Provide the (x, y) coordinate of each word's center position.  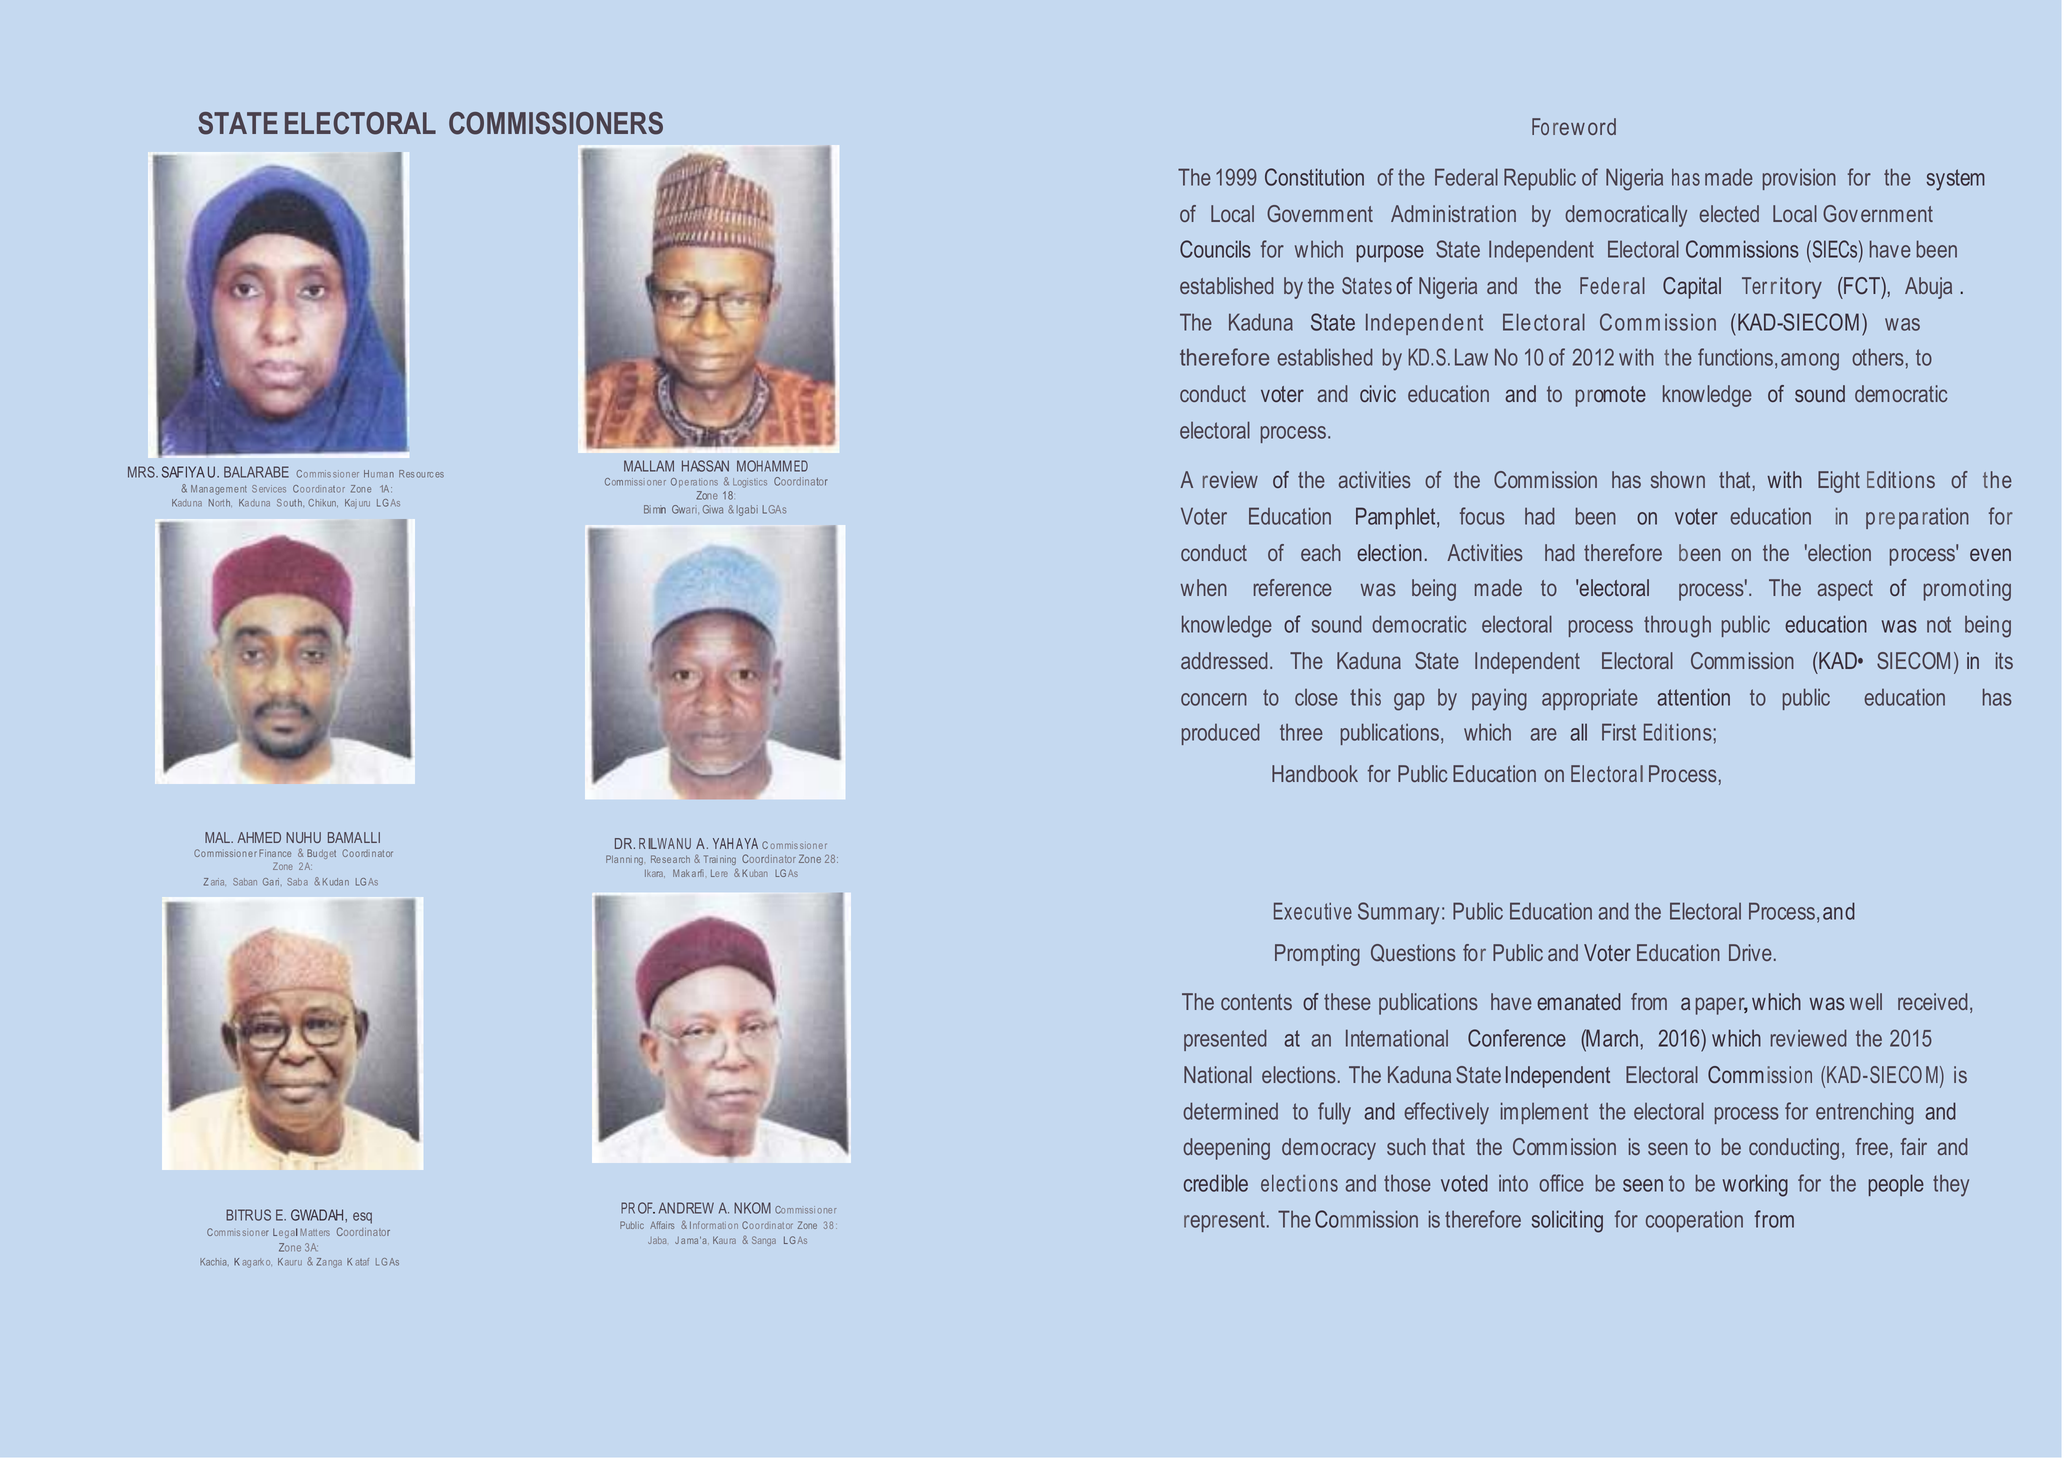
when (1204, 587)
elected (1729, 213)
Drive (1750, 952)
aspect (1845, 590)
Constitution (1314, 177)
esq (362, 1218)
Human (379, 474)
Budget (321, 854)
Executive (1313, 911)
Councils (1215, 249)
